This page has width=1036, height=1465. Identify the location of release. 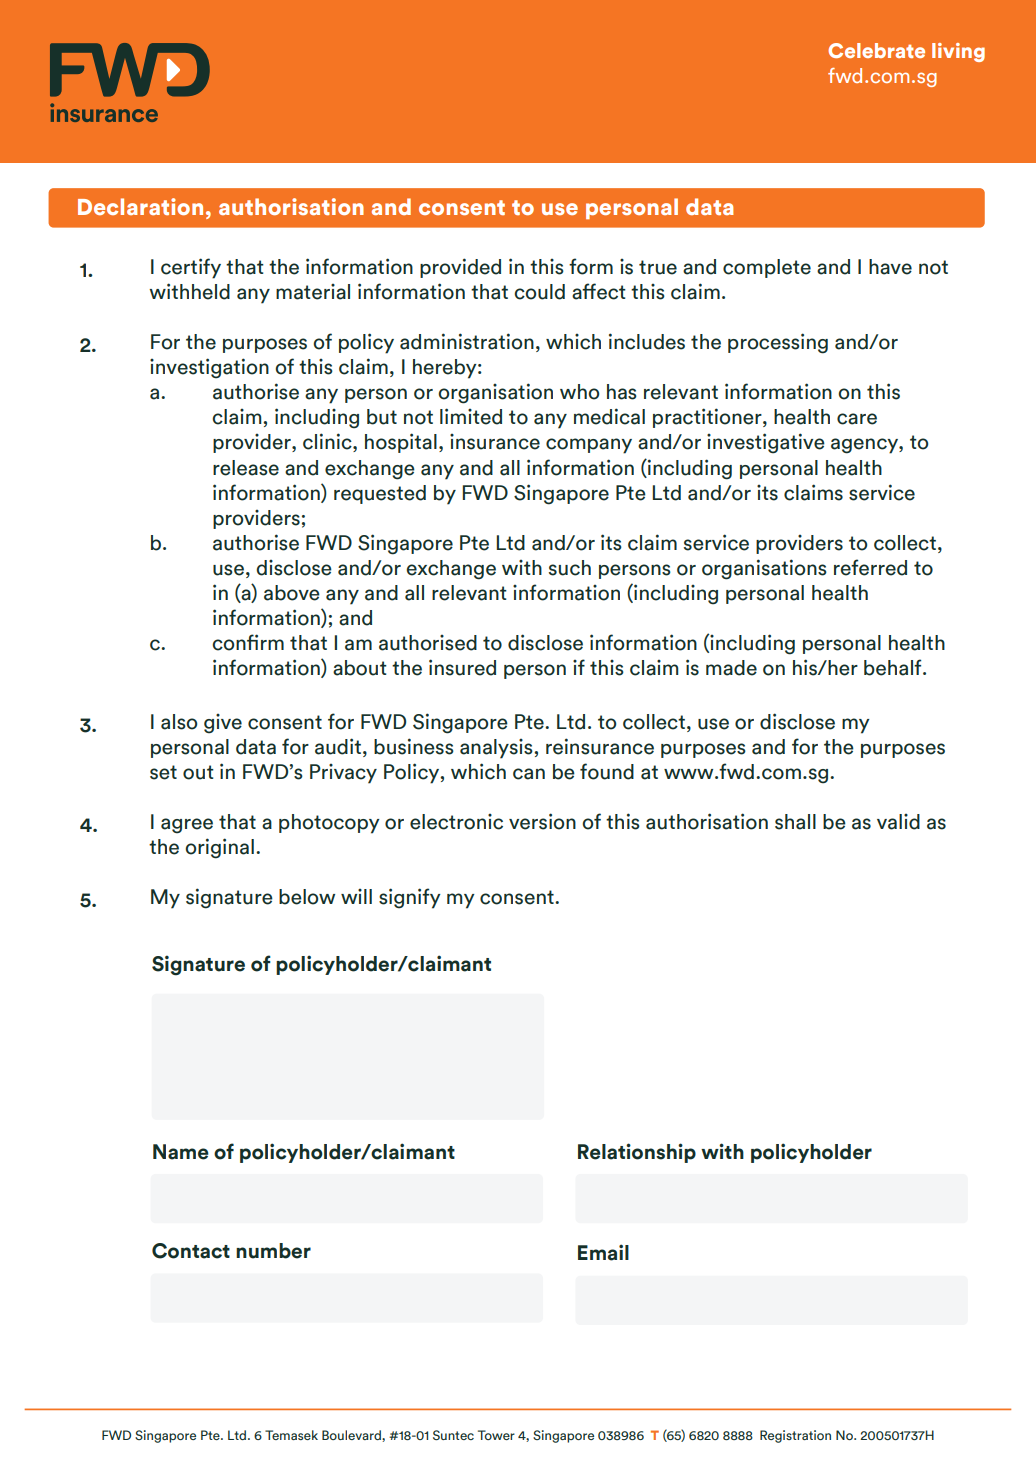
(246, 468).
